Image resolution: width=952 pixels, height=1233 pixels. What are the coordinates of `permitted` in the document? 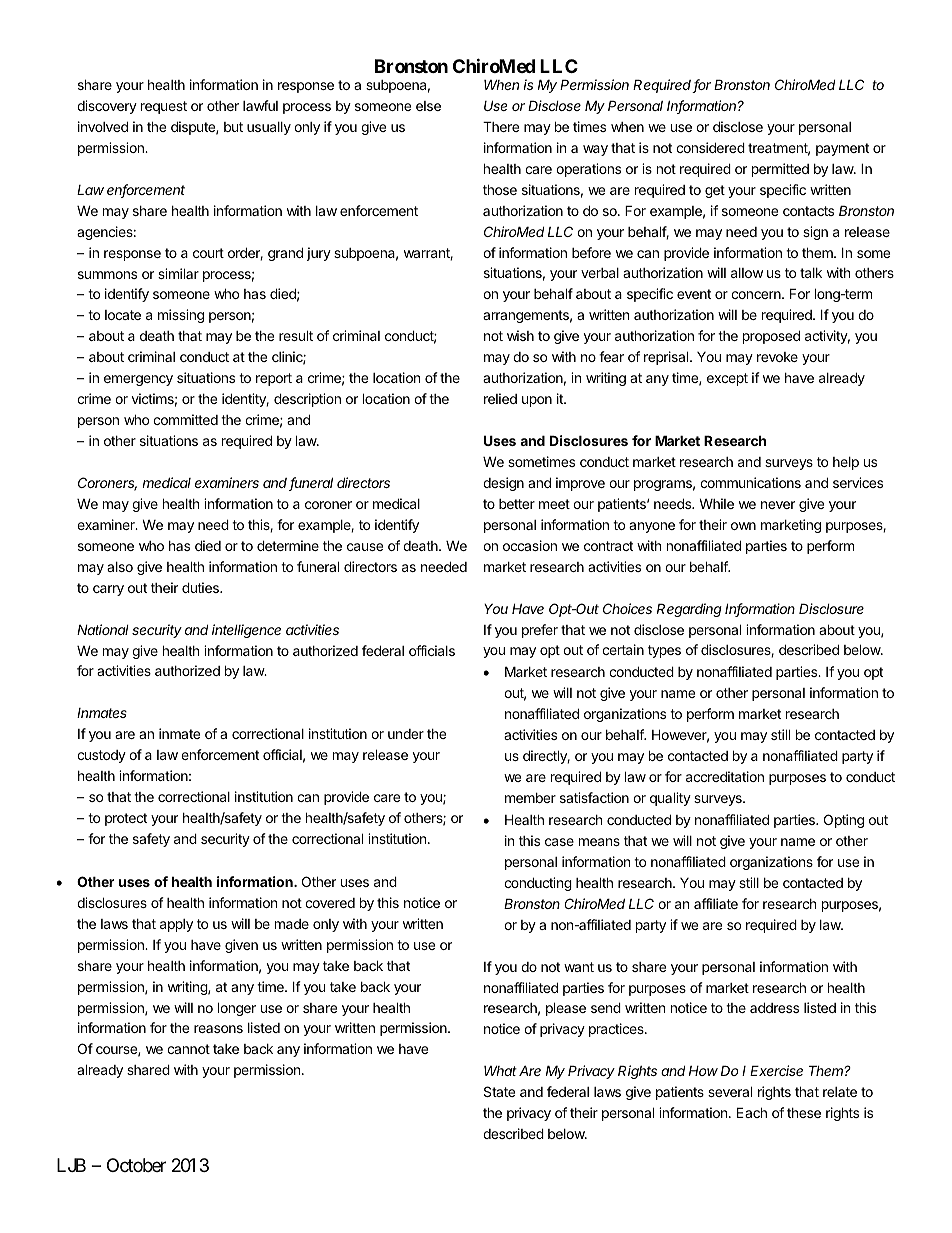 It's located at (780, 170).
